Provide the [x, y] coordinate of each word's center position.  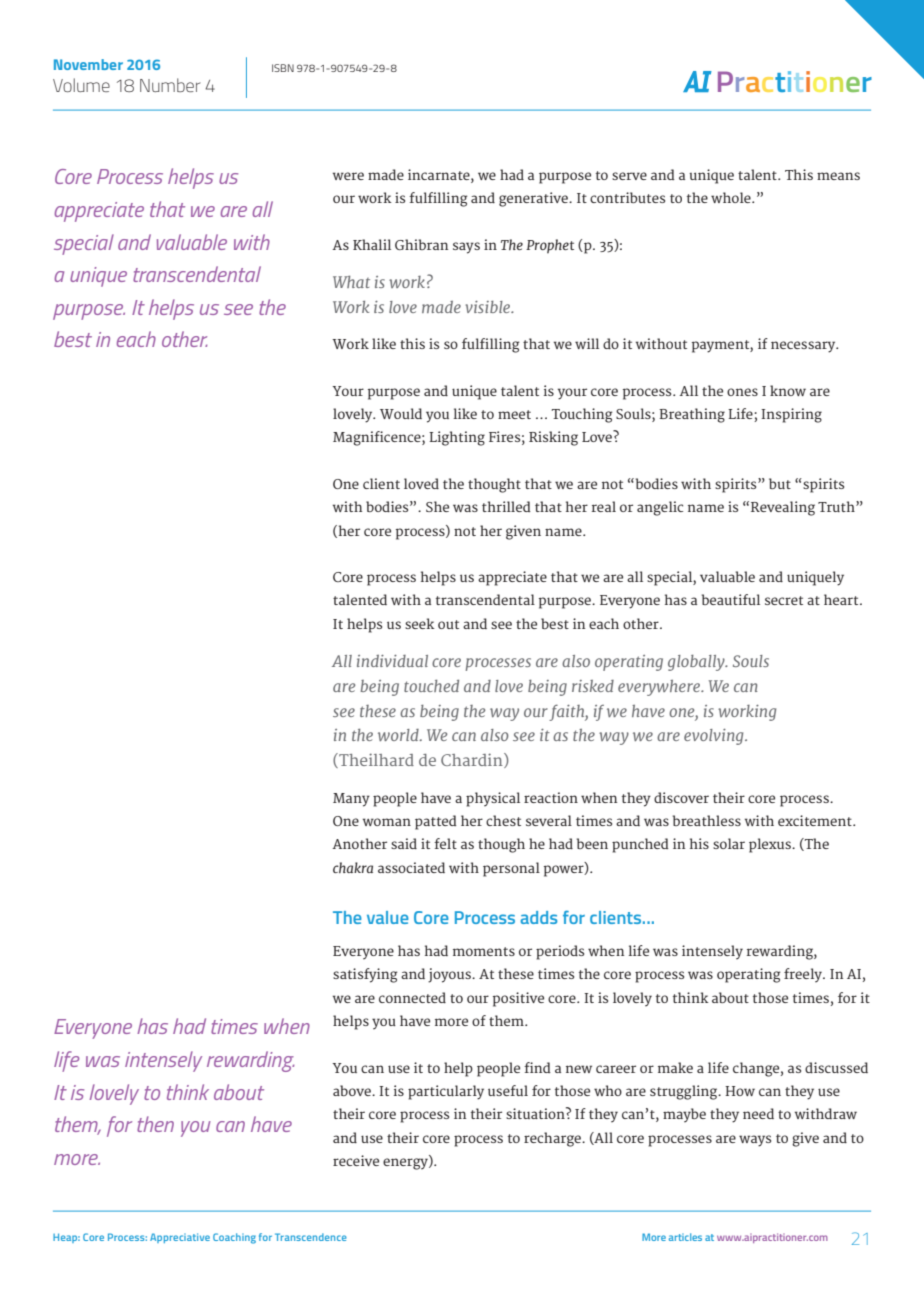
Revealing [783, 508]
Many [351, 800]
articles [685, 1237]
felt [445, 843]
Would [401, 413]
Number [170, 85]
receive [356, 1160]
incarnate [440, 174]
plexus [771, 845]
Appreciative [180, 1238]
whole [732, 197]
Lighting [457, 438]
